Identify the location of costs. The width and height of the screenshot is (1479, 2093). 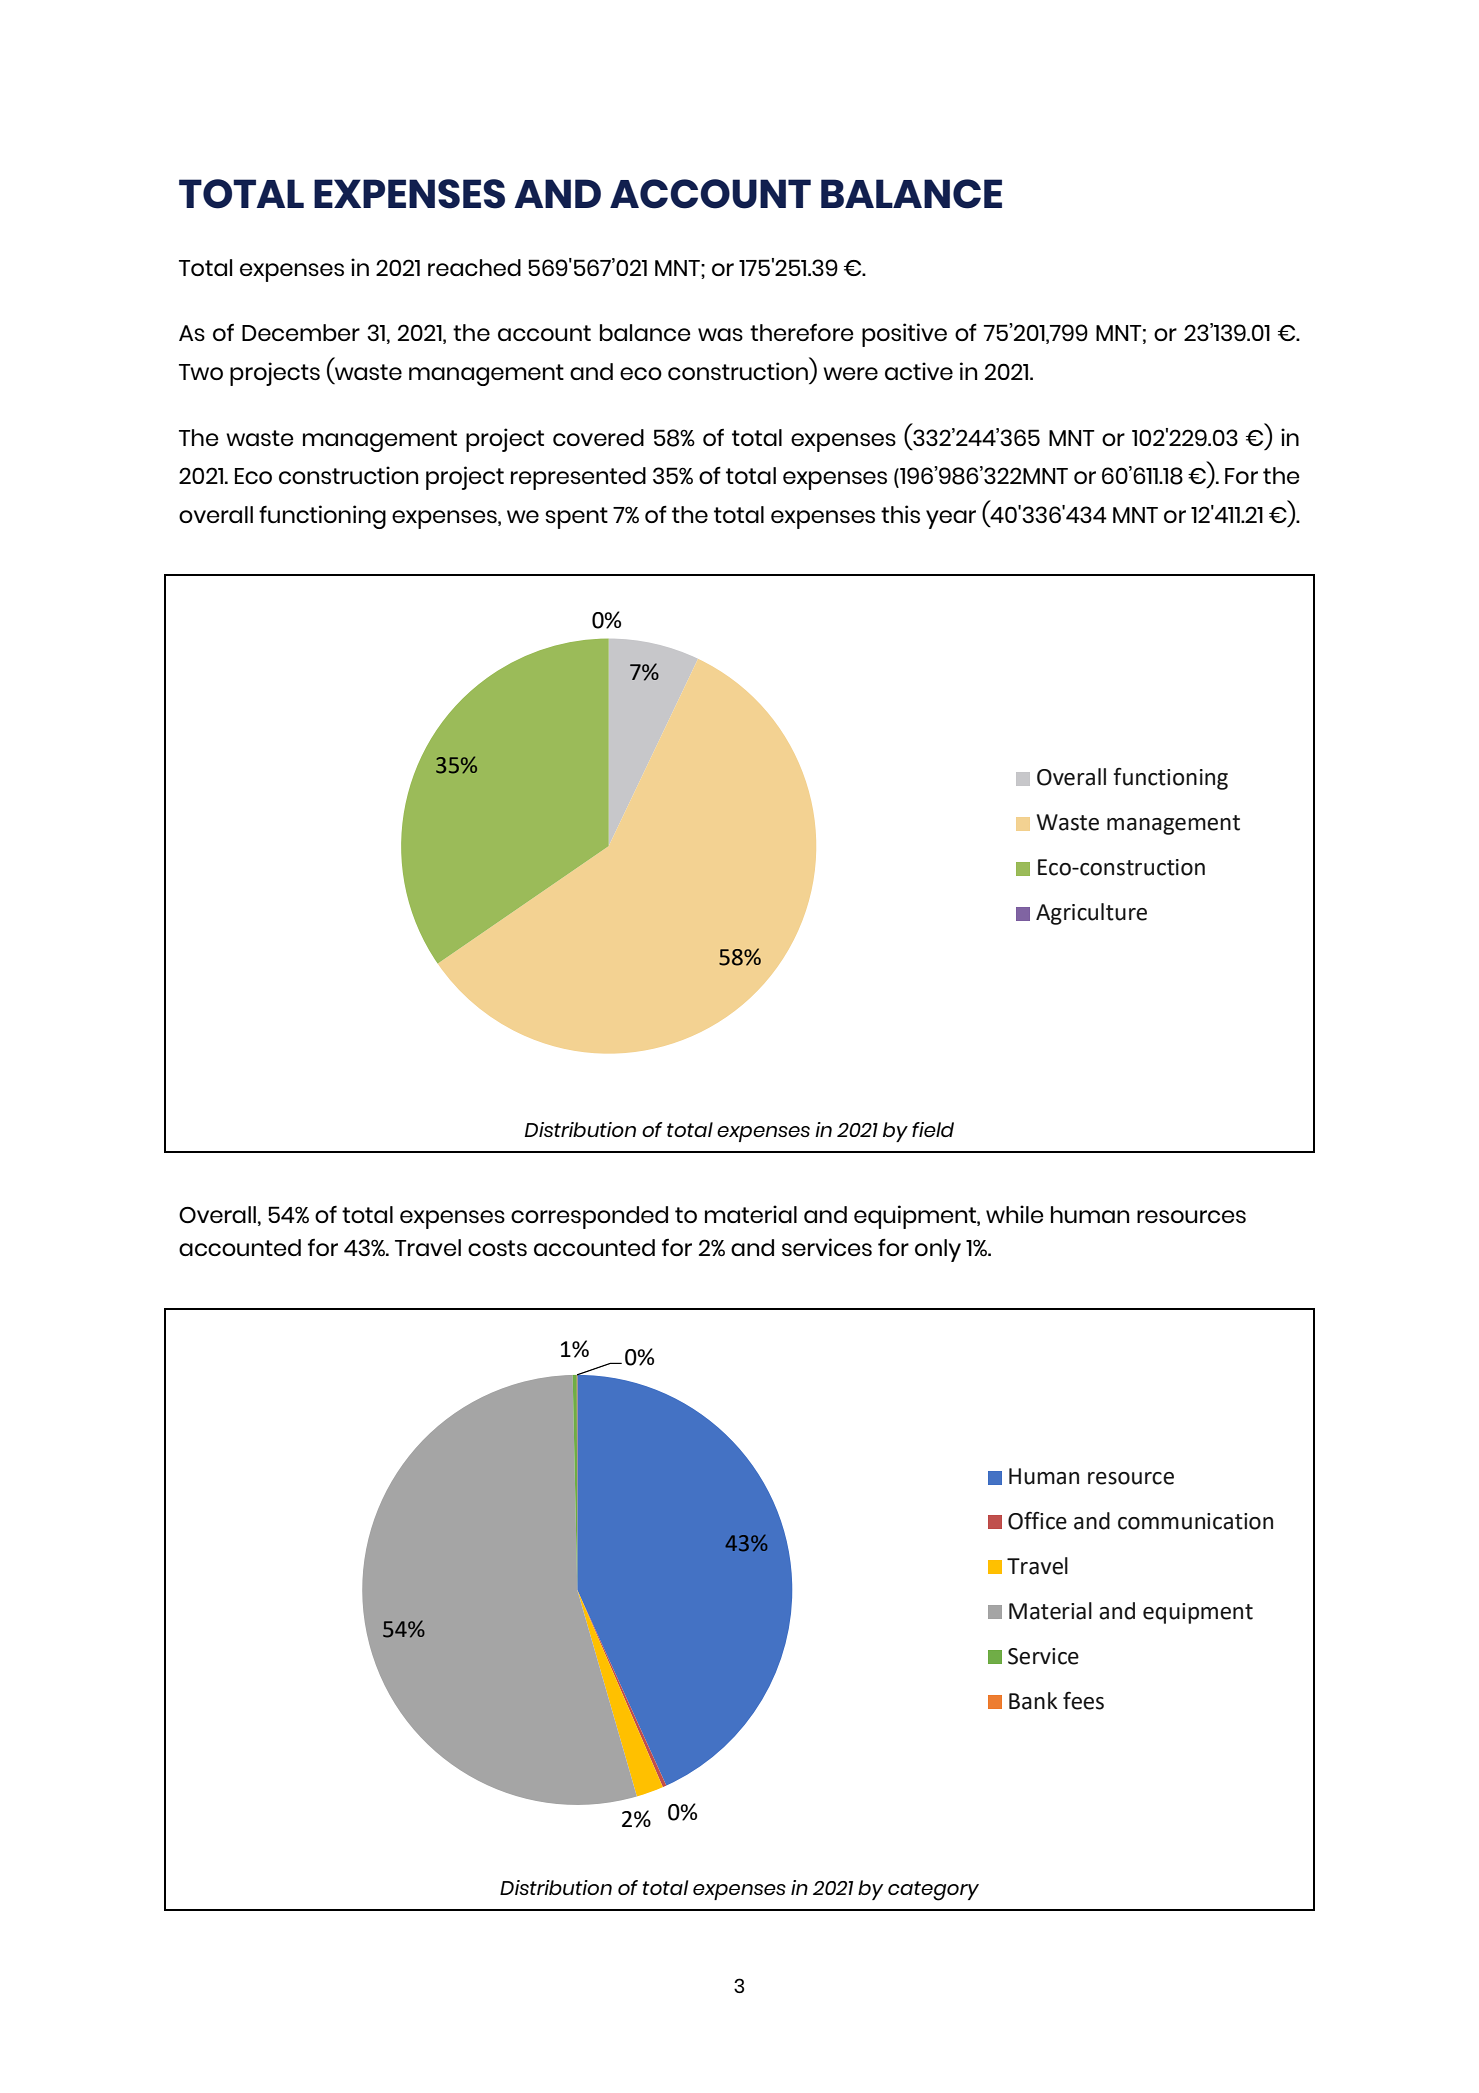
(497, 1248).
